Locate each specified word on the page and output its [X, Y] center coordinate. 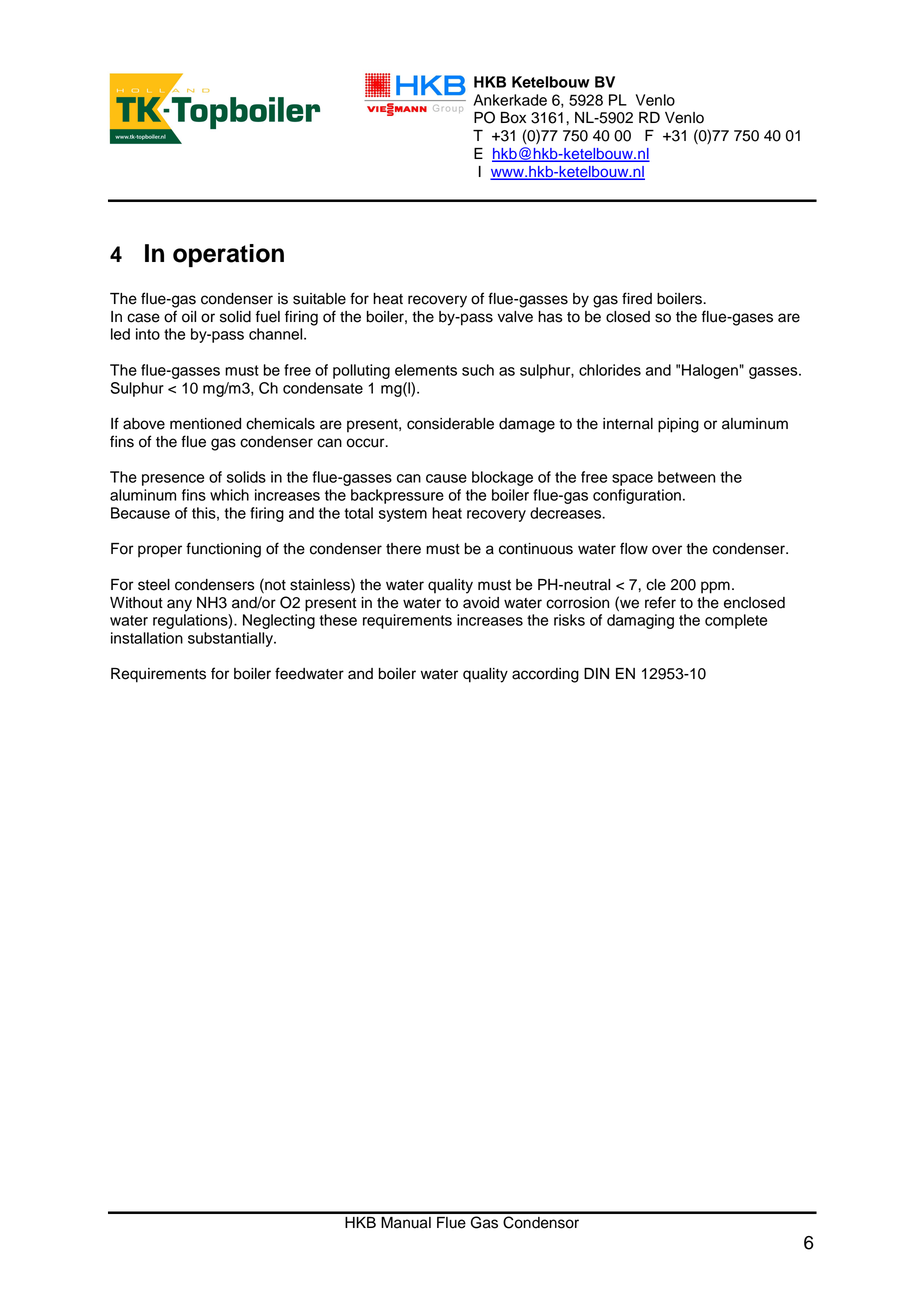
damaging [640, 621]
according [545, 675]
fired [637, 298]
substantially [231, 639]
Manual [406, 1223]
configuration [637, 496]
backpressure [397, 496]
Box [513, 118]
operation [228, 256]
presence [173, 480]
